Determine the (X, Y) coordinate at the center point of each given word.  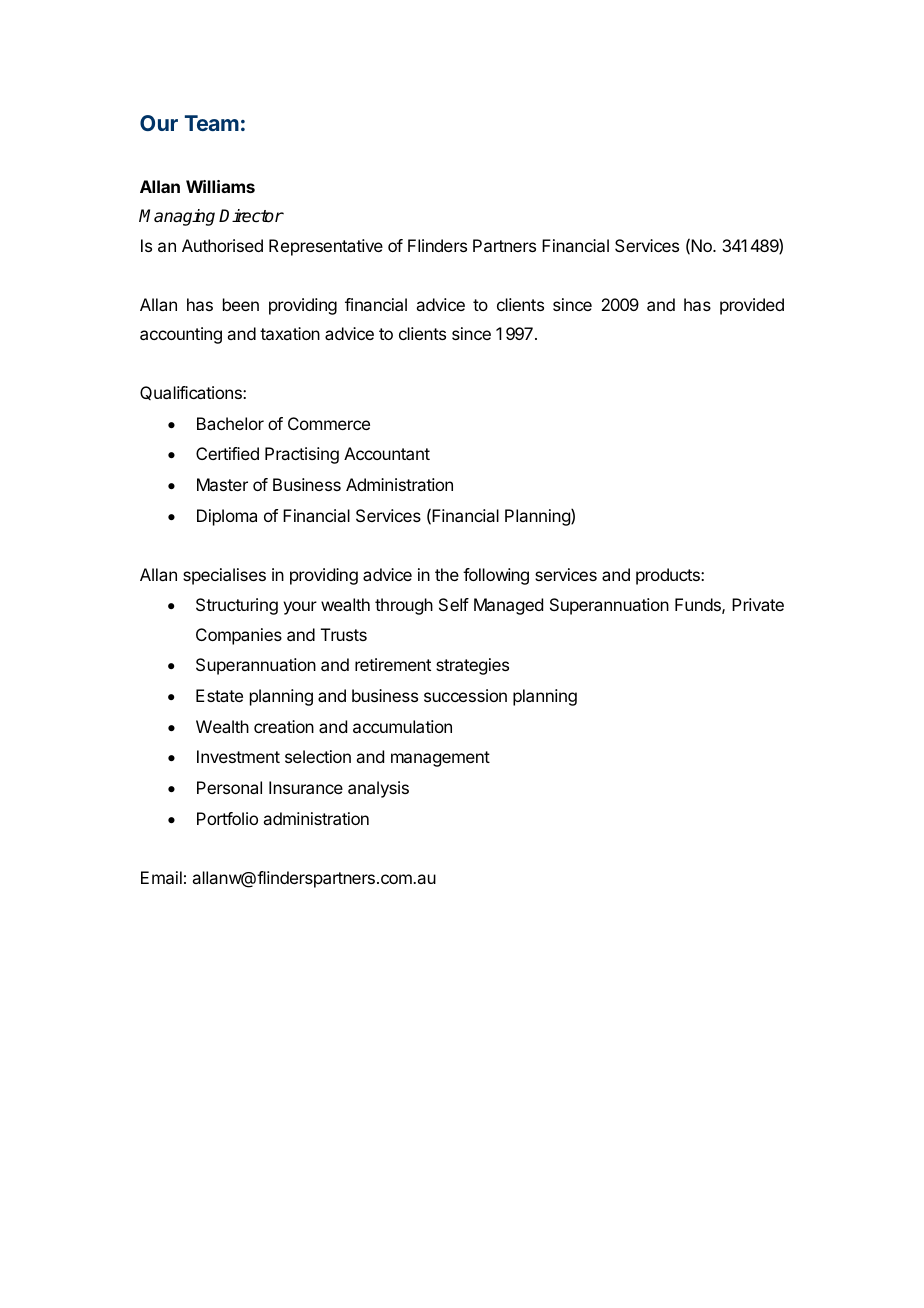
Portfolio (227, 818)
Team (212, 123)
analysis (378, 789)
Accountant (387, 453)
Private (758, 604)
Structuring (237, 606)
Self (454, 604)
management (440, 759)
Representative (326, 247)
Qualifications (192, 393)
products (669, 576)
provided (752, 306)
